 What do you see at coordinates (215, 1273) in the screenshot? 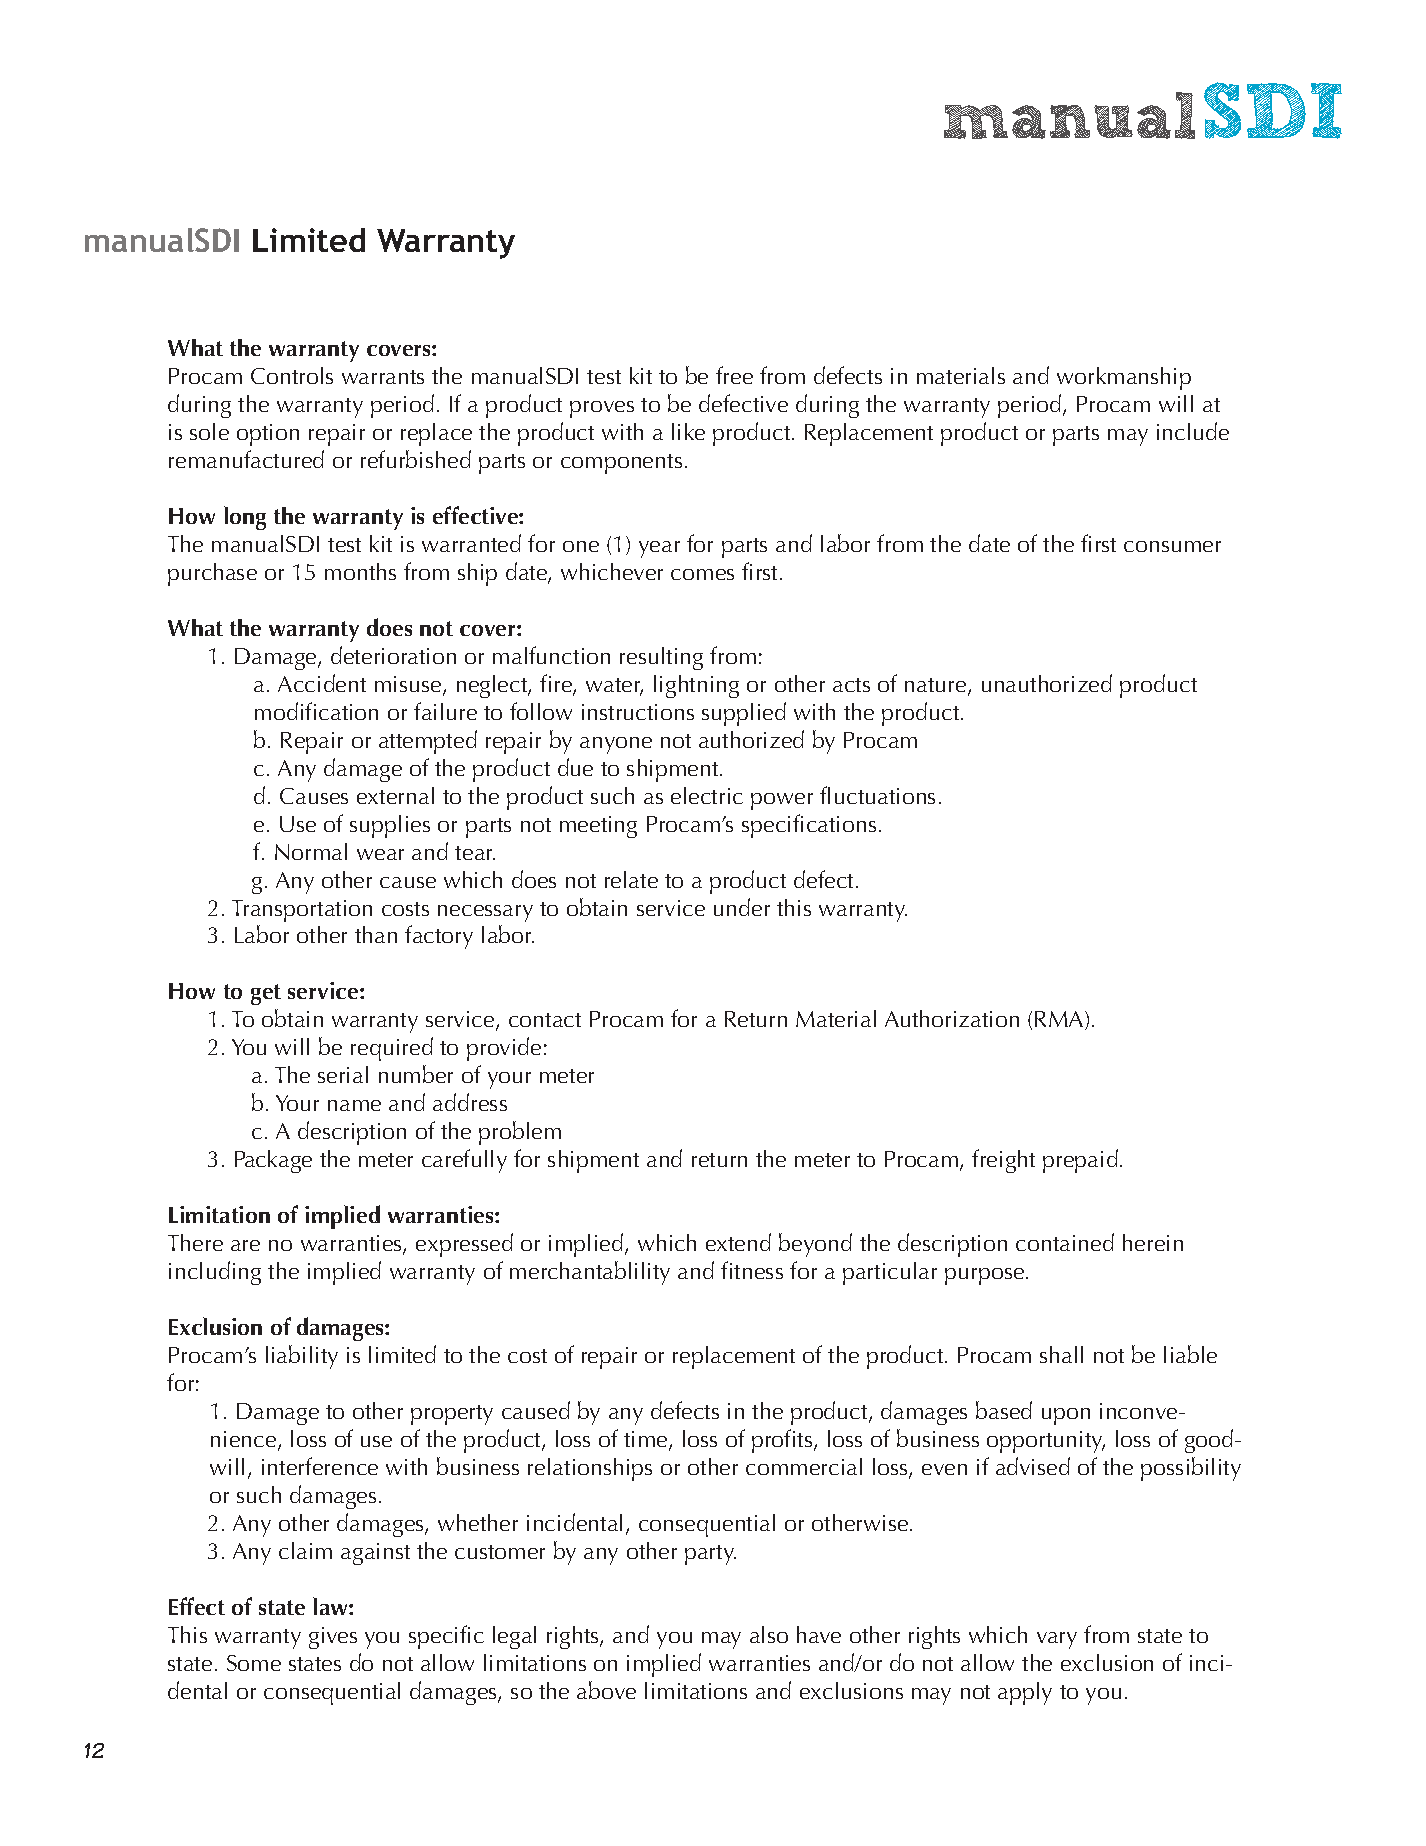
I see `including` at bounding box center [215, 1273].
